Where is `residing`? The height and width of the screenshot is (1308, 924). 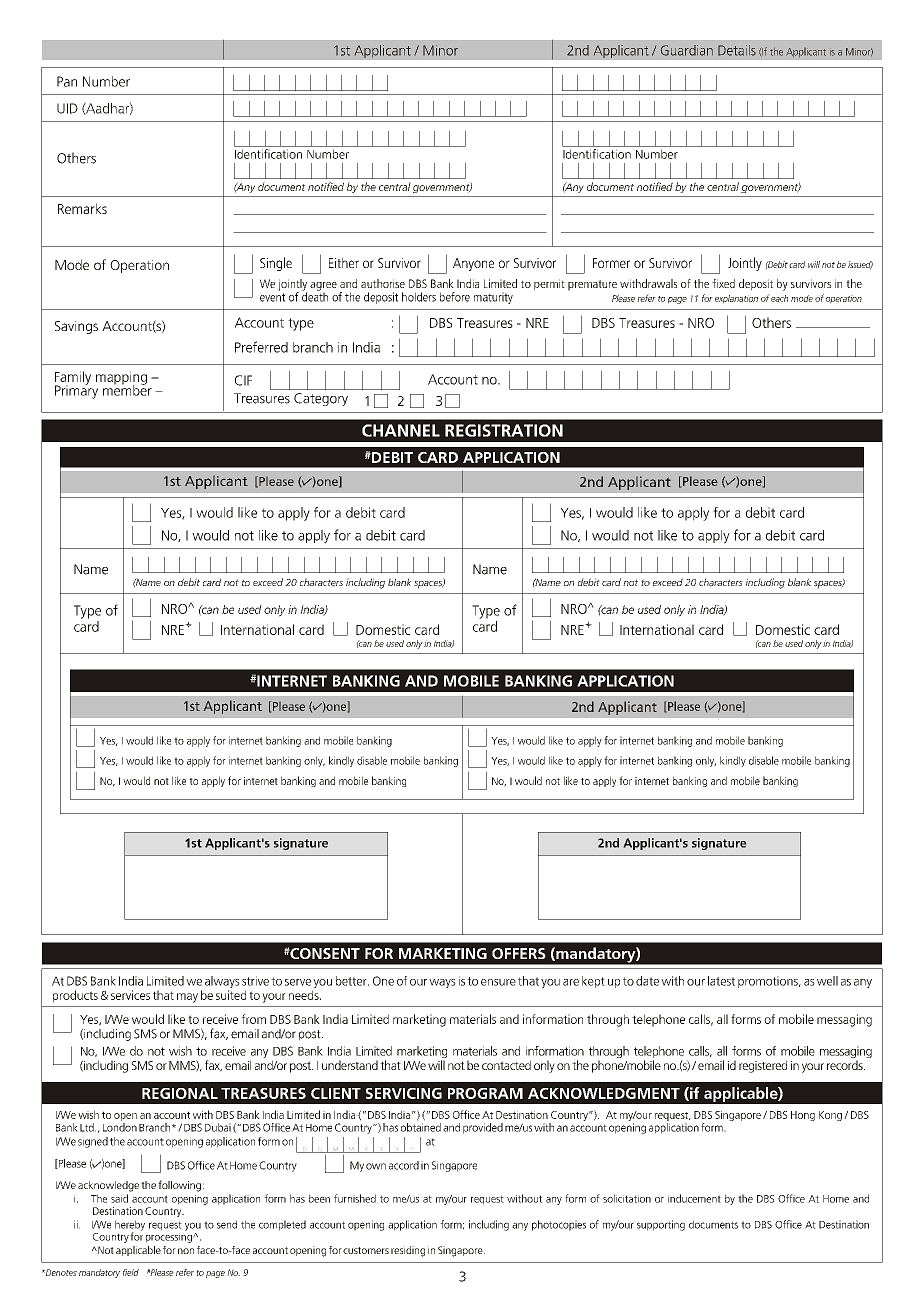 residing is located at coordinates (408, 1251).
